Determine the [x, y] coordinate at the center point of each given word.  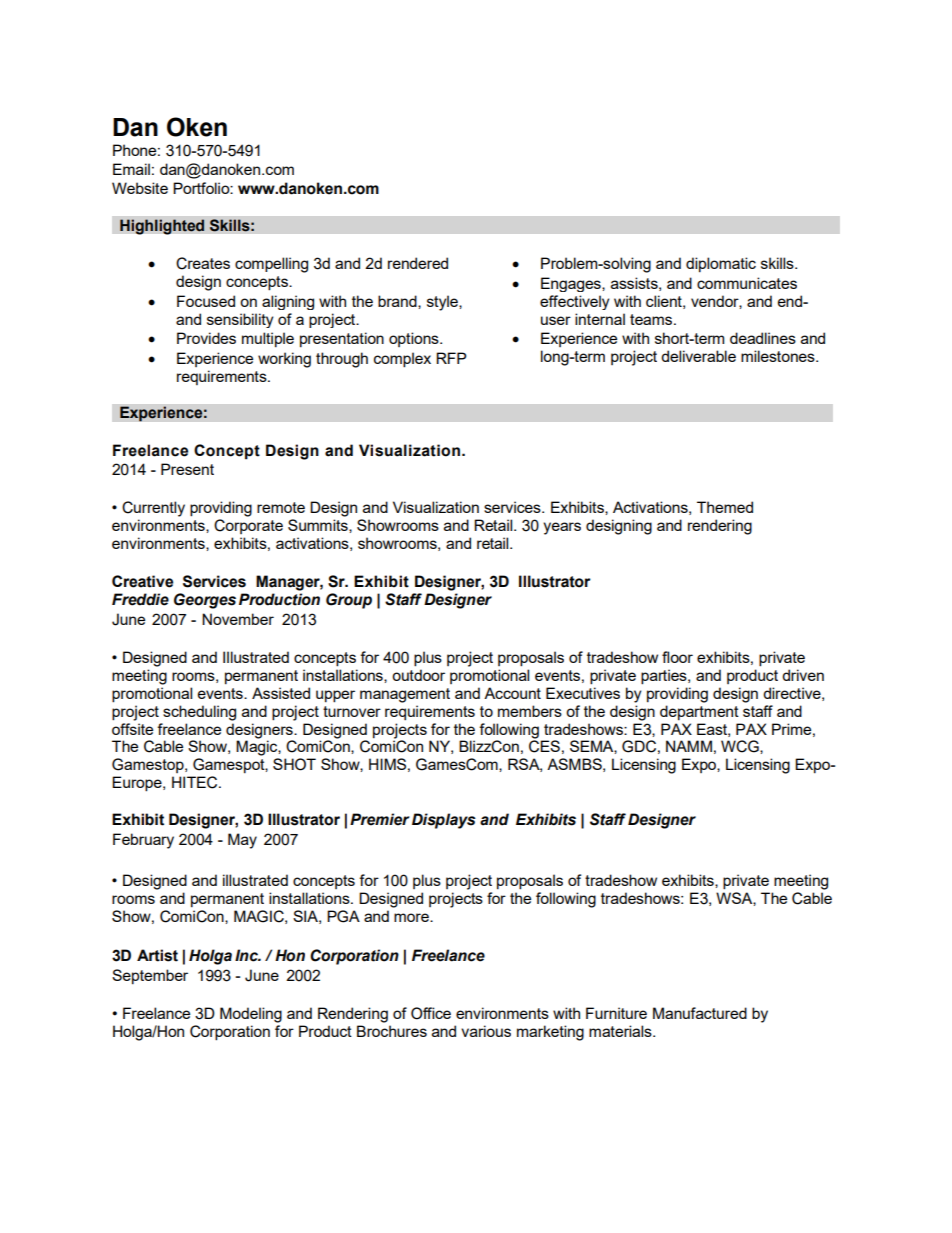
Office [431, 1013]
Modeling [251, 1015]
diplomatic [721, 264]
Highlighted [162, 227]
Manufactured [700, 1013]
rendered [418, 263]
